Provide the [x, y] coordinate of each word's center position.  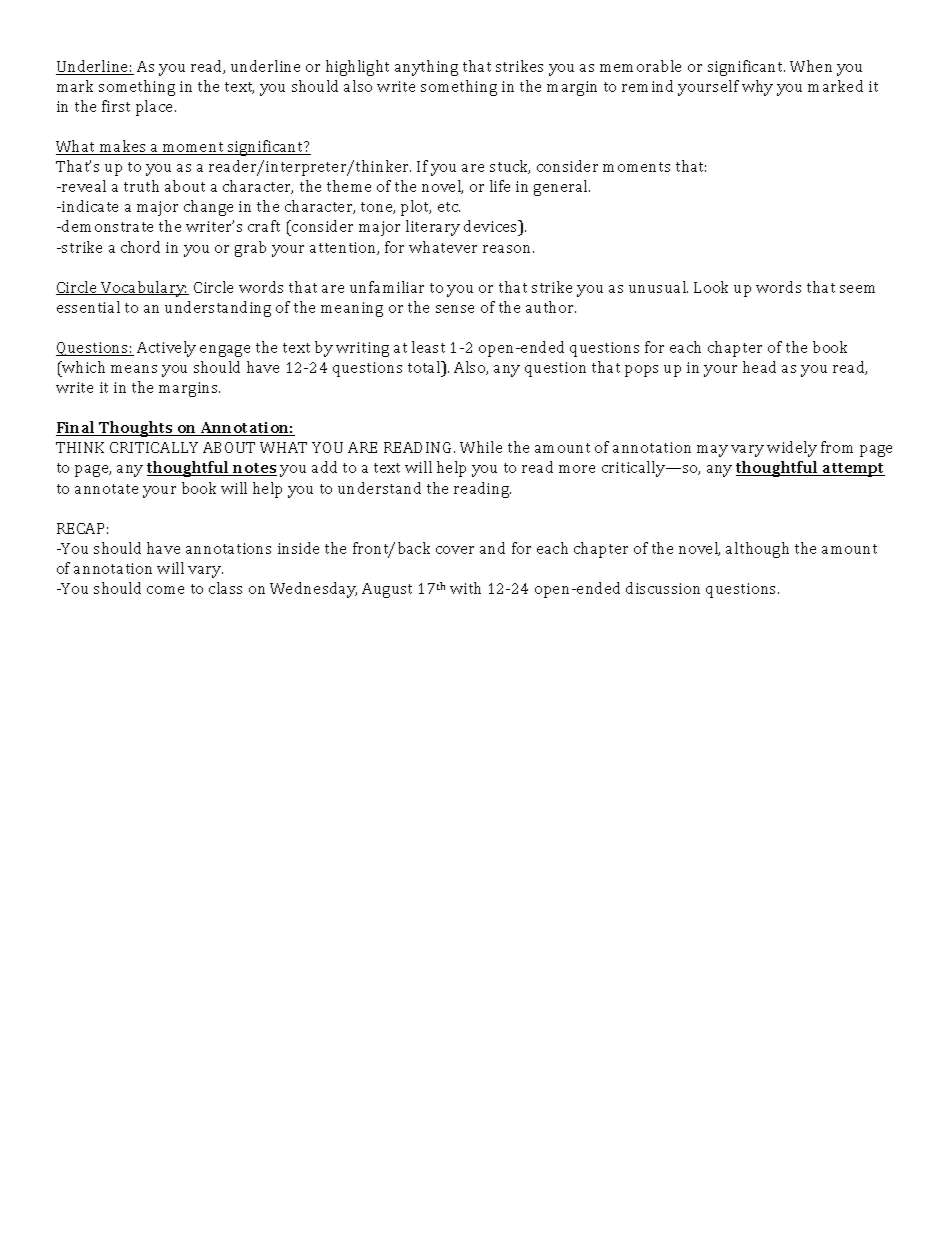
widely [792, 449]
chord [140, 247]
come [165, 590]
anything [426, 68]
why [757, 88]
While [481, 447]
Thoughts [136, 429]
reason [508, 249]
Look [711, 287]
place [156, 108]
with [465, 588]
